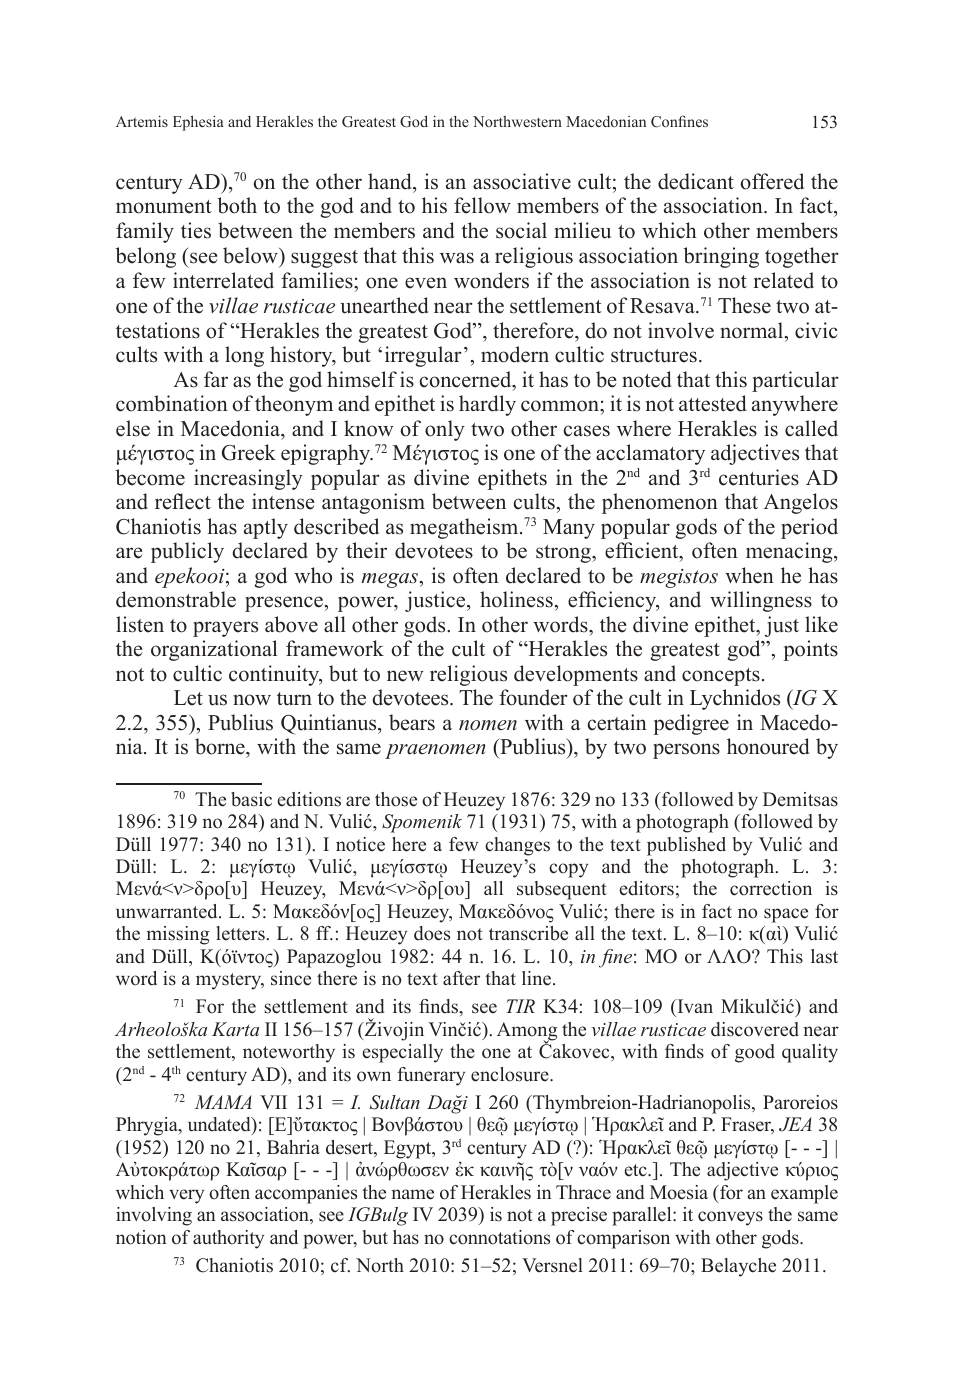 This page has width=954, height=1388. I want to click on hardly, so click(487, 405).
